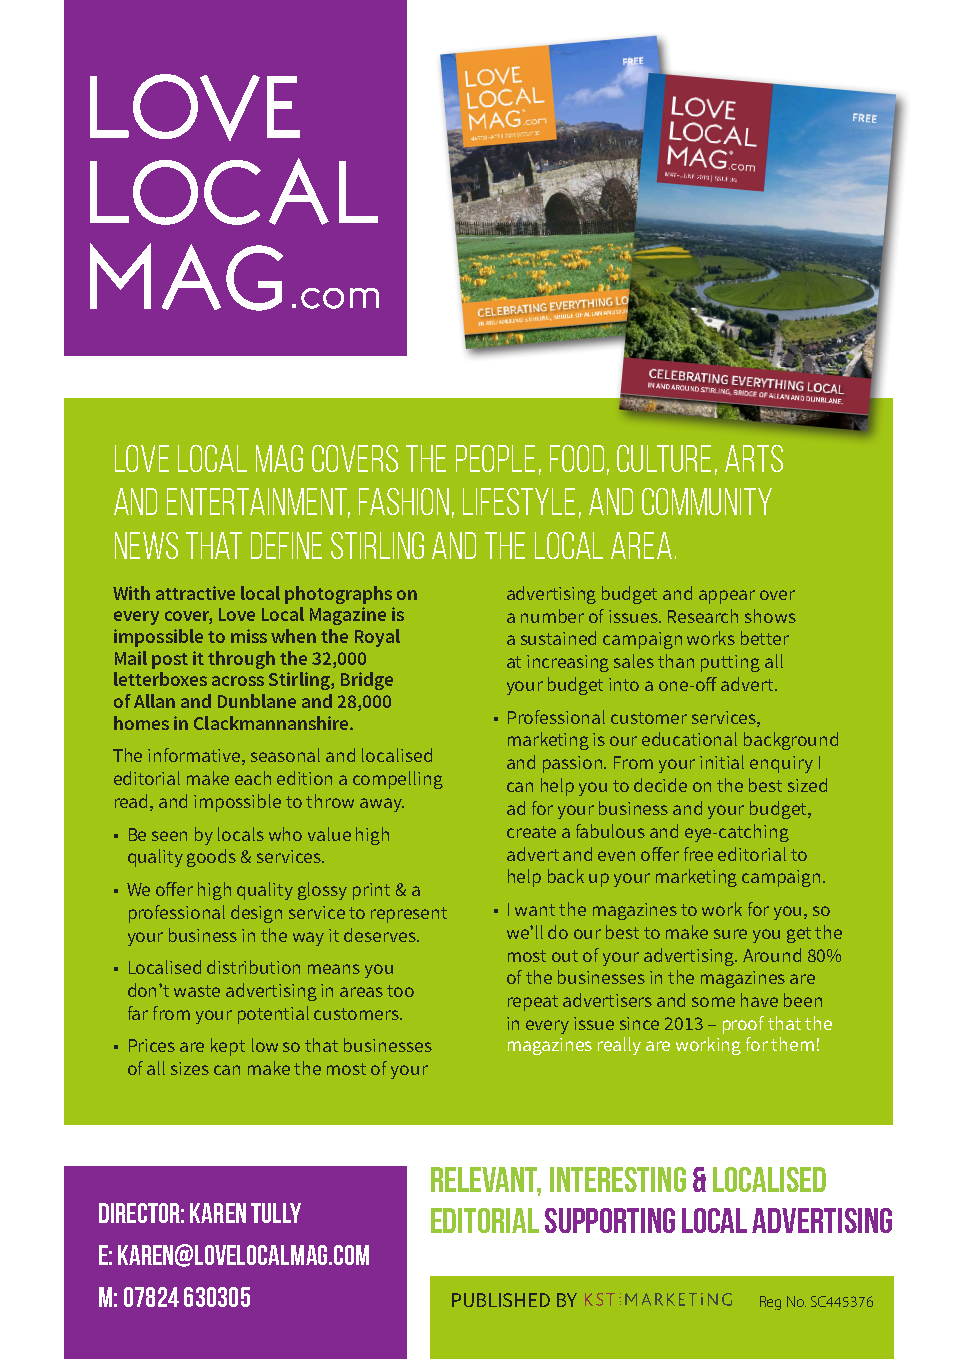  Describe the element at coordinates (707, 501) in the screenshot. I see `community` at that location.
